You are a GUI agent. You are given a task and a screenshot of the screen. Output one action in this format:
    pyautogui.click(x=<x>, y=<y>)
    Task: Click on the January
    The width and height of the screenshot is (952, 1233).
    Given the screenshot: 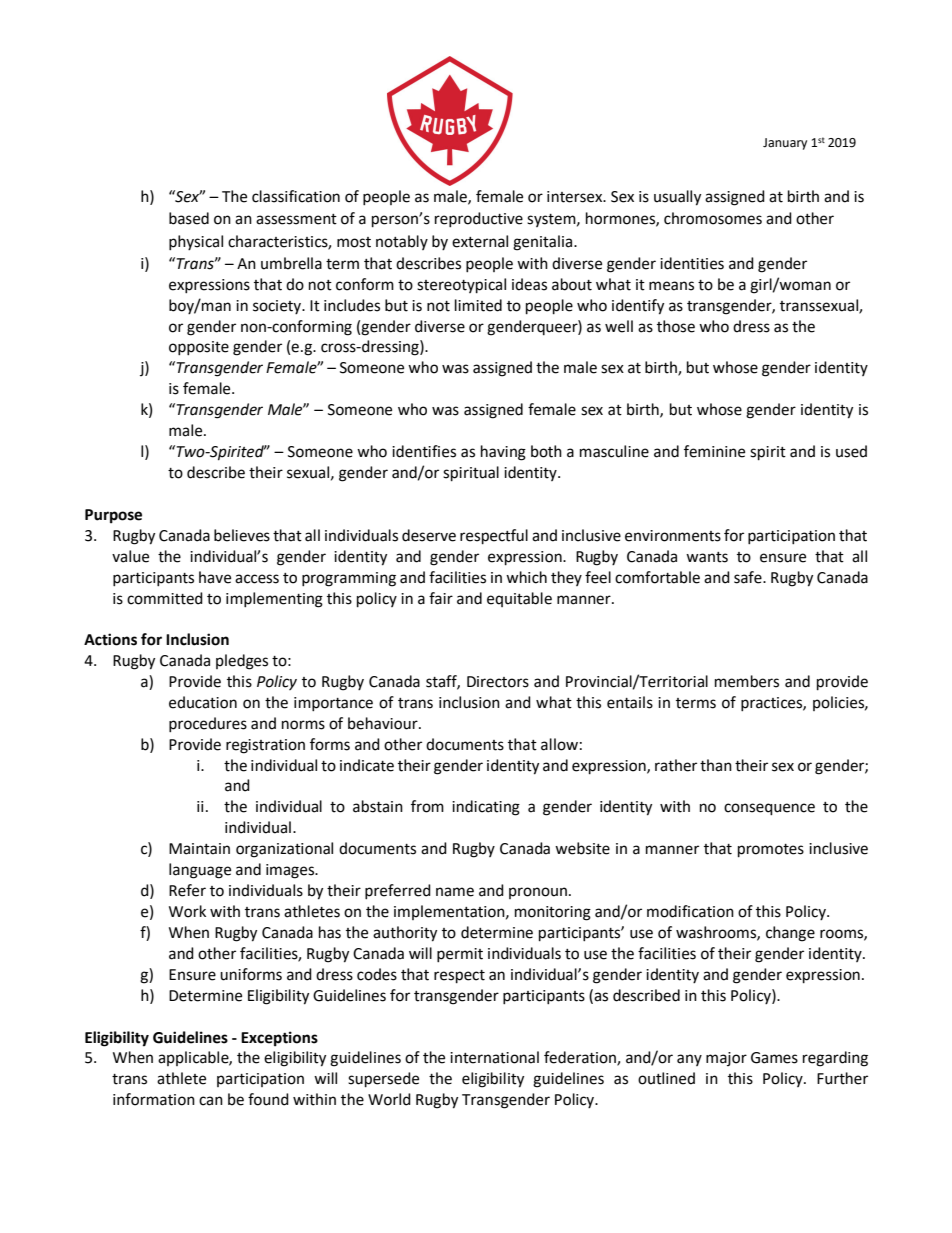 What is the action you would take?
    pyautogui.click(x=785, y=144)
